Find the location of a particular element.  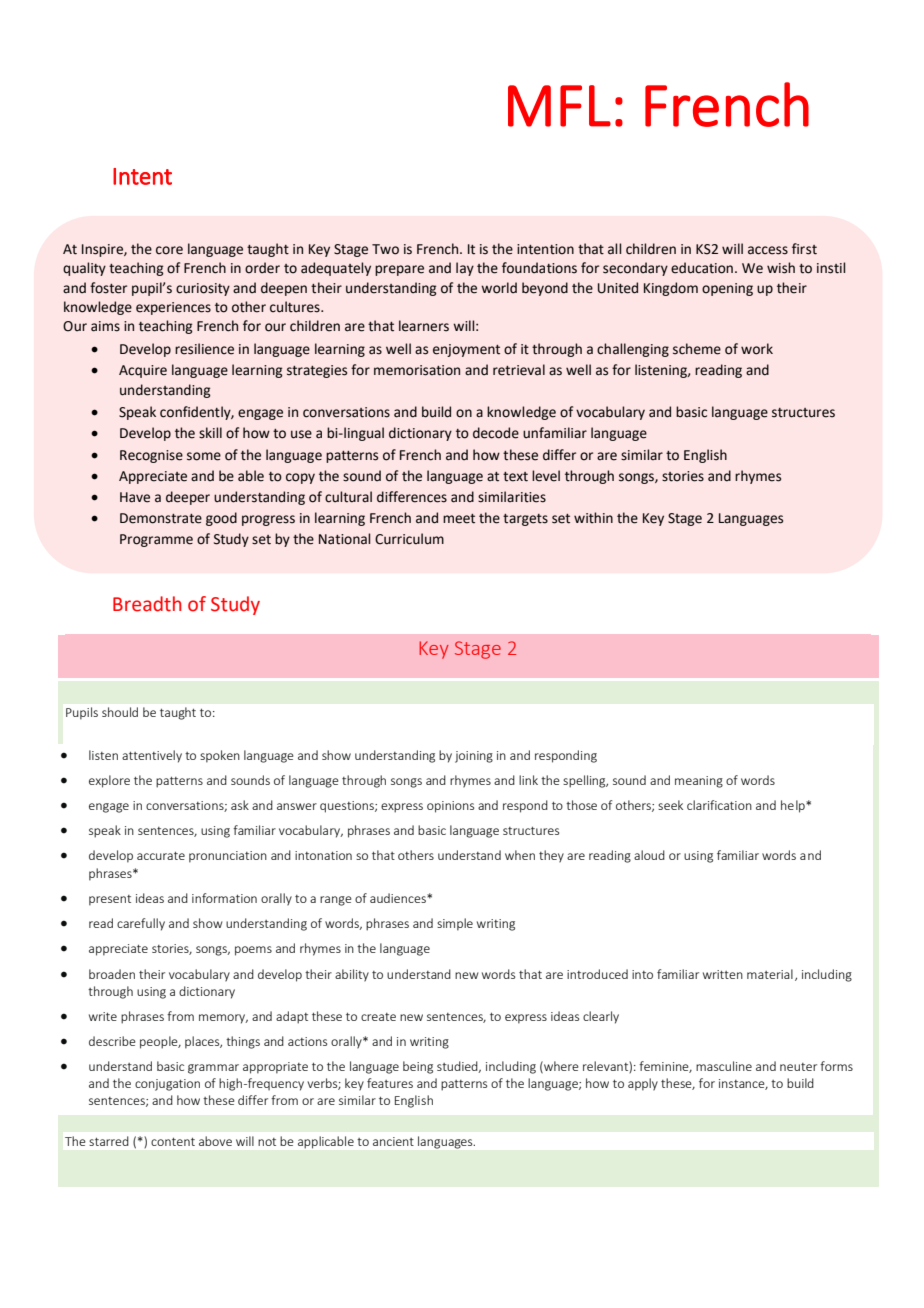

masculine is located at coordinates (724, 1066).
